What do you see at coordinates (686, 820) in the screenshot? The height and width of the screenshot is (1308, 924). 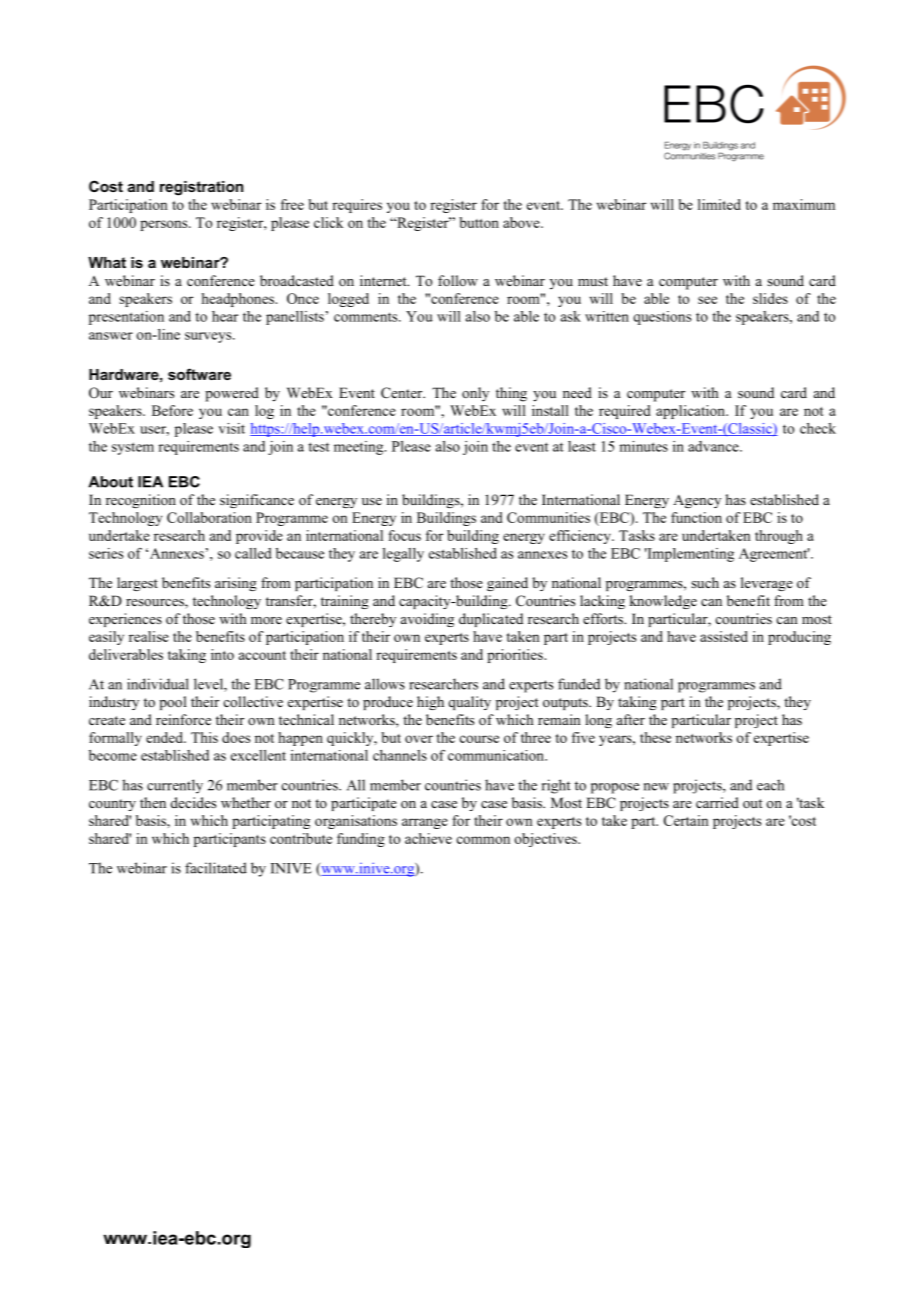 I see `Certain` at bounding box center [686, 820].
